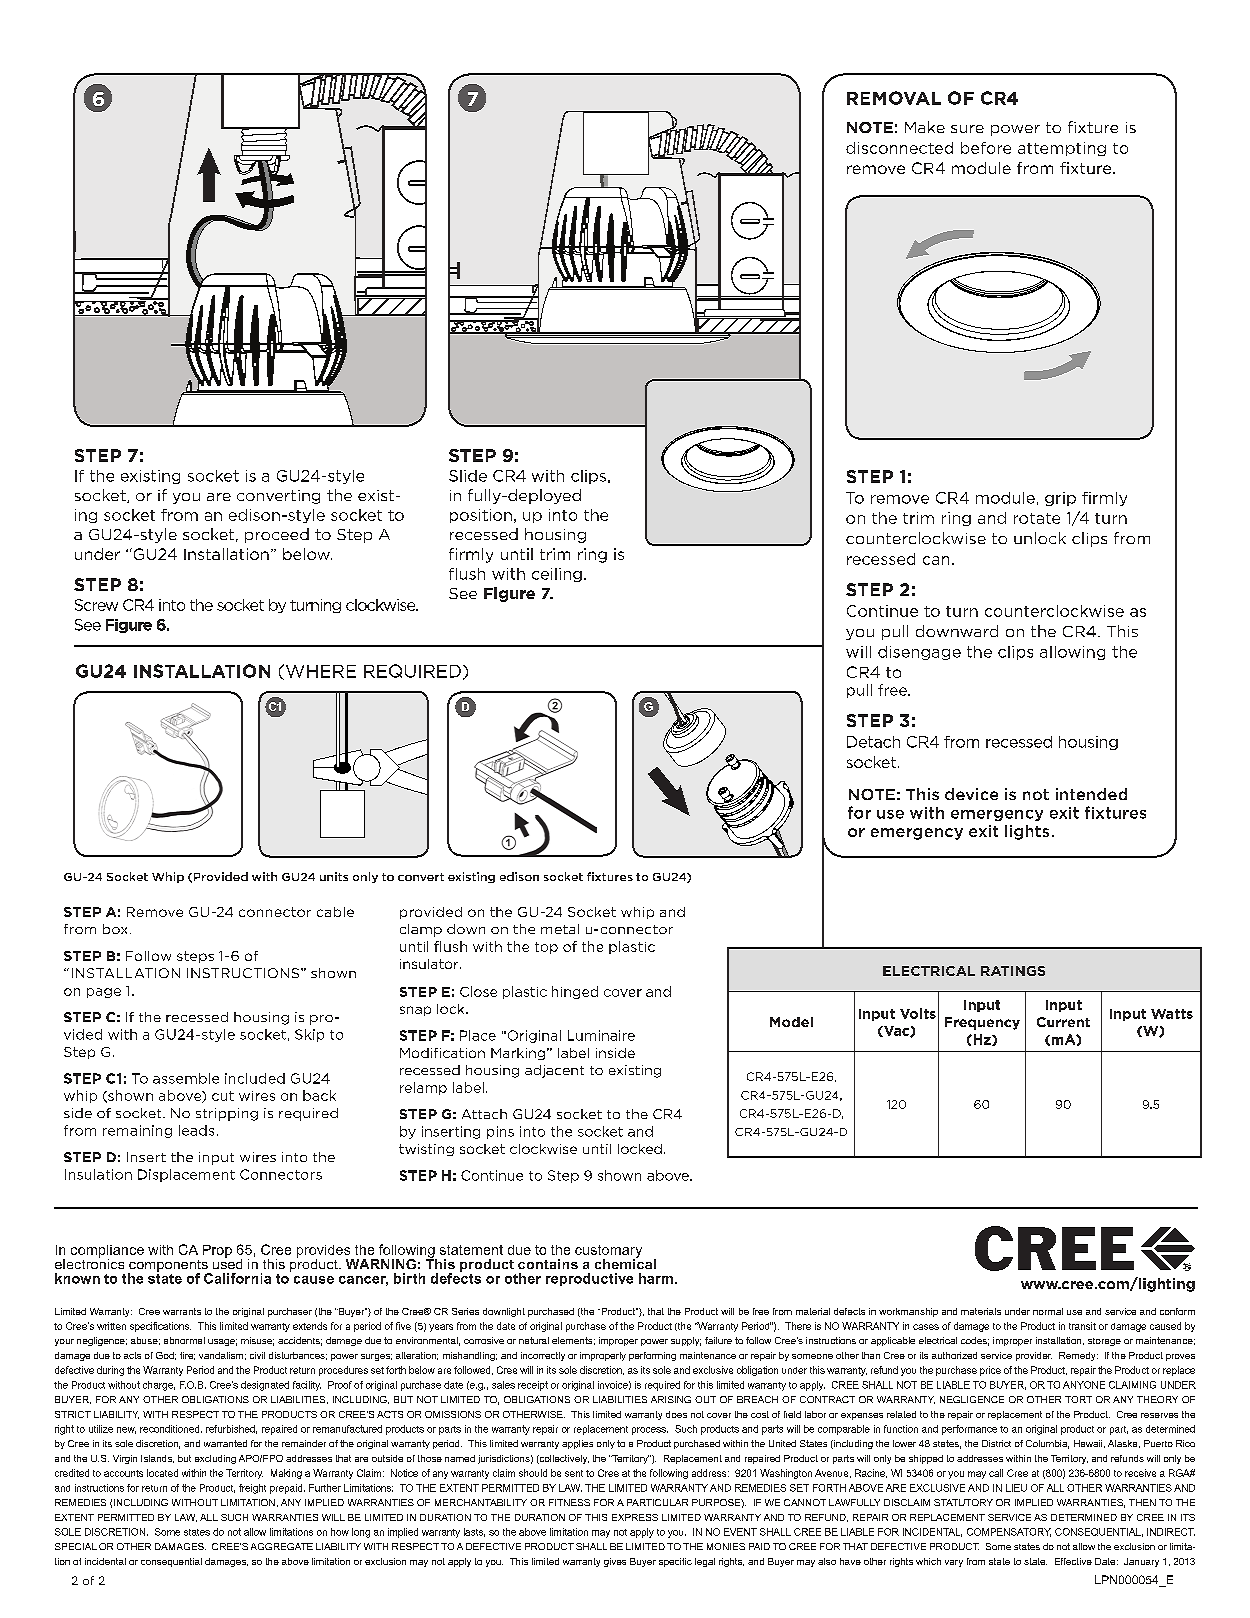 This screenshot has height=1618, width=1250. What do you see at coordinates (1060, 499) in the screenshot?
I see `grip` at bounding box center [1060, 499].
